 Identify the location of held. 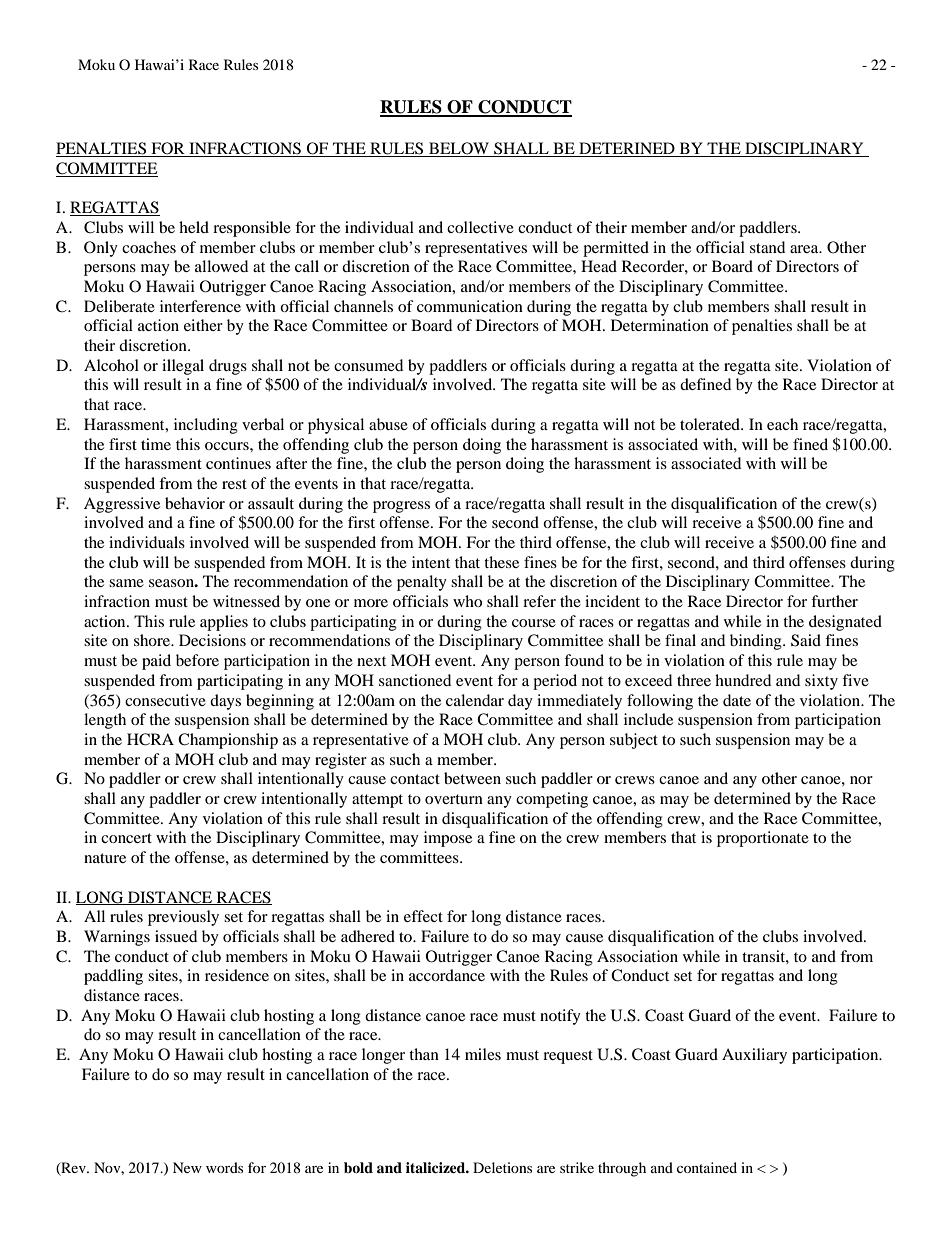
(194, 227).
